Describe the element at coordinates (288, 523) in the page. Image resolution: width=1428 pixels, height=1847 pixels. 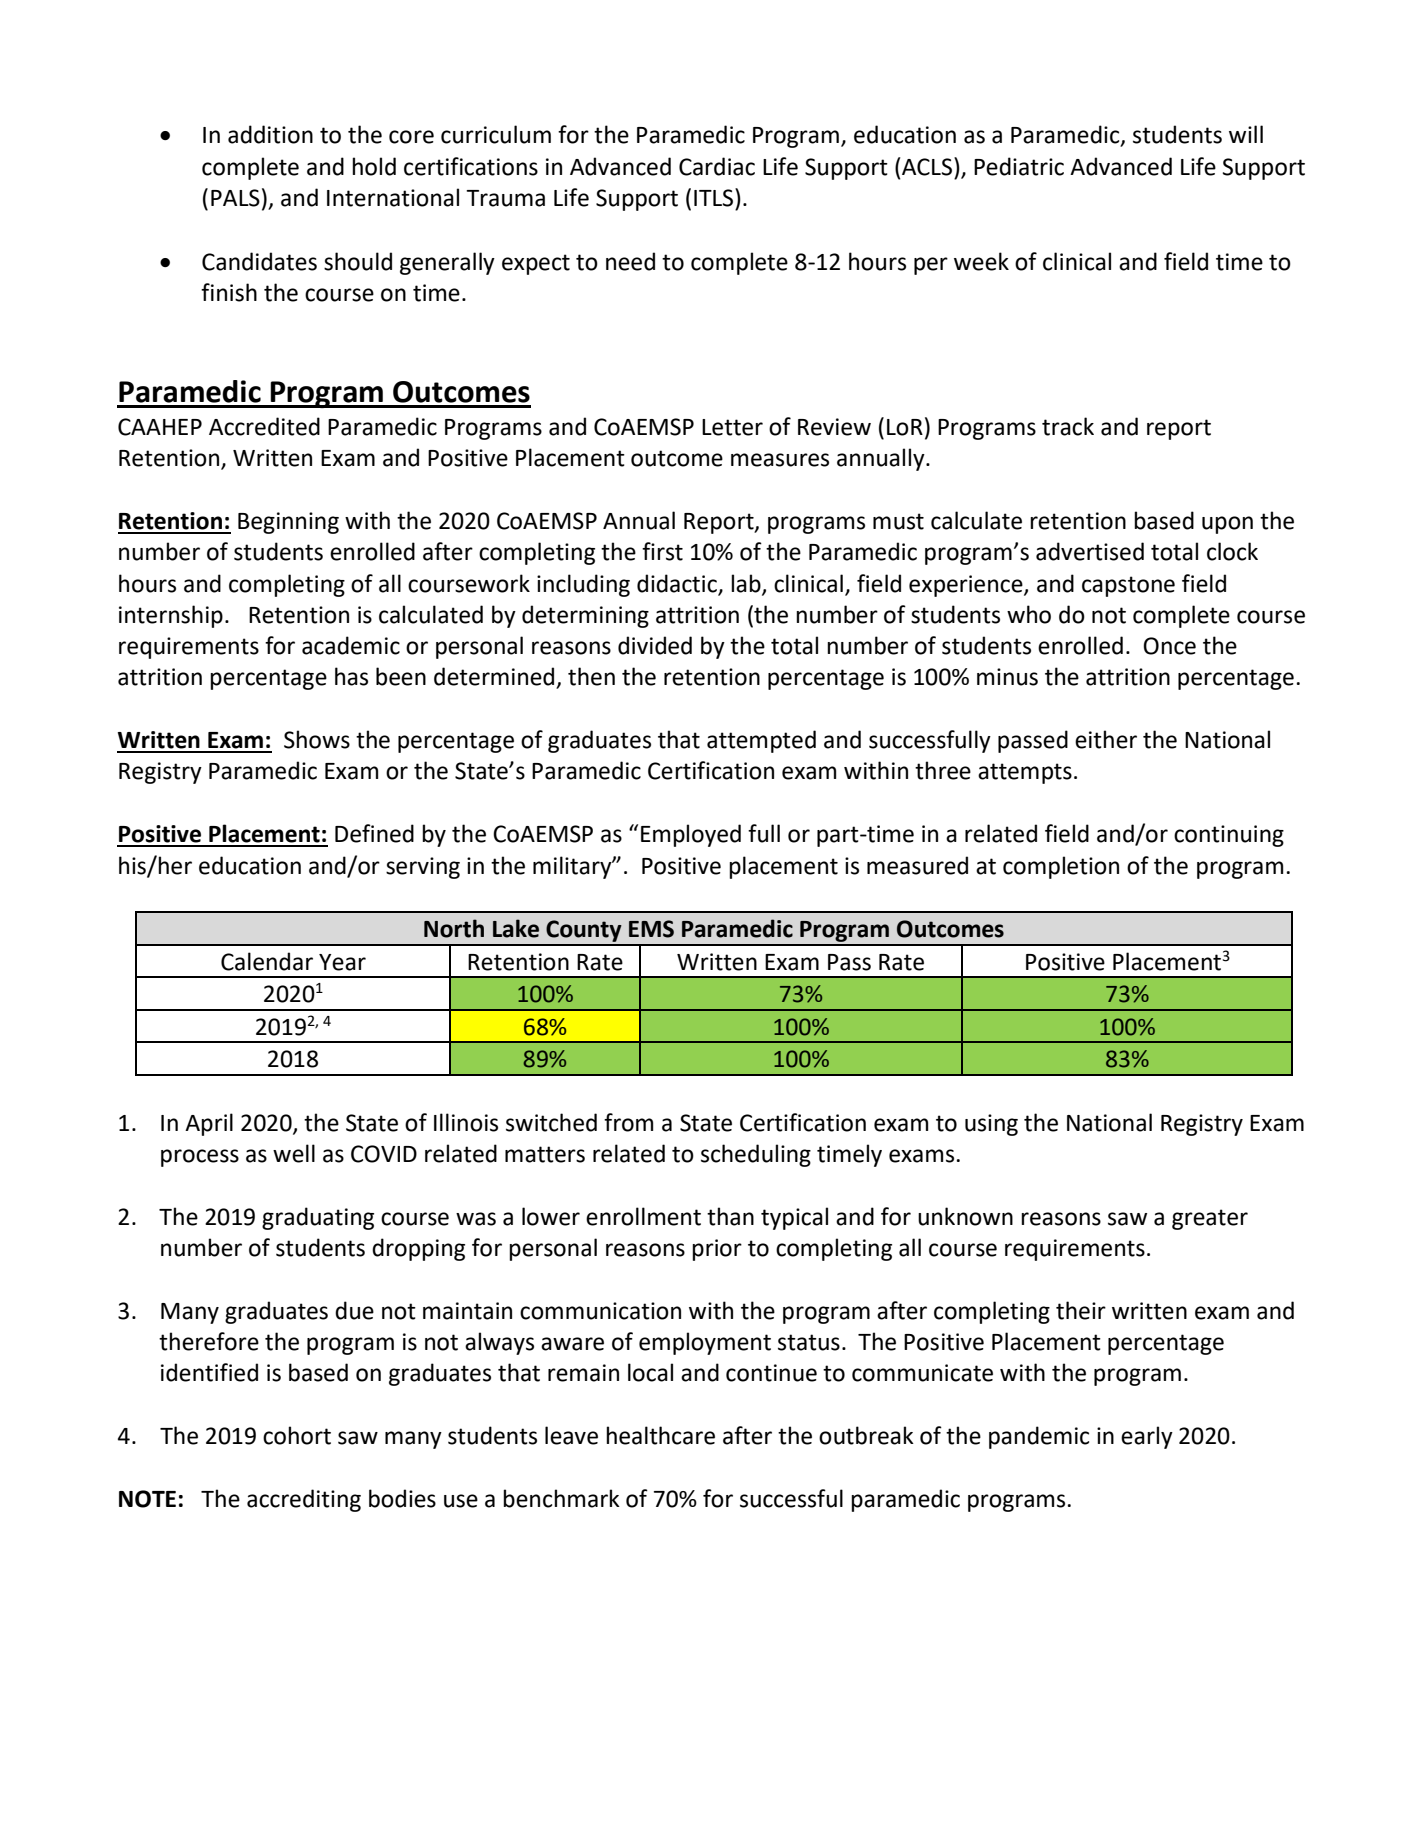
I see `Beginning` at that location.
